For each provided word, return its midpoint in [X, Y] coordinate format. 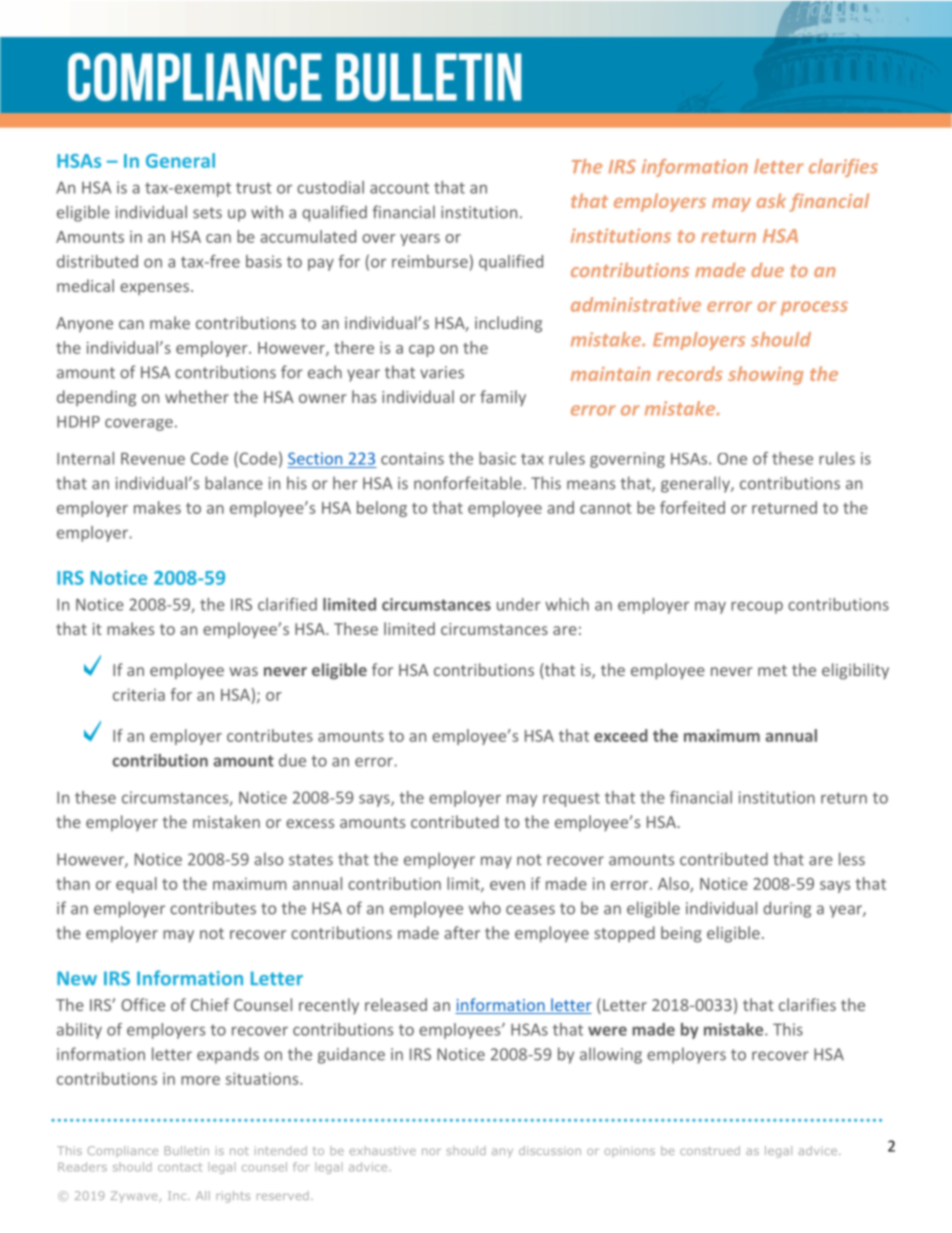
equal [136, 885]
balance [234, 483]
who [485, 908]
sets [207, 213]
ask [771, 200]
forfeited [692, 507]
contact [180, 1167]
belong [382, 509]
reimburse [430, 261]
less [852, 859]
